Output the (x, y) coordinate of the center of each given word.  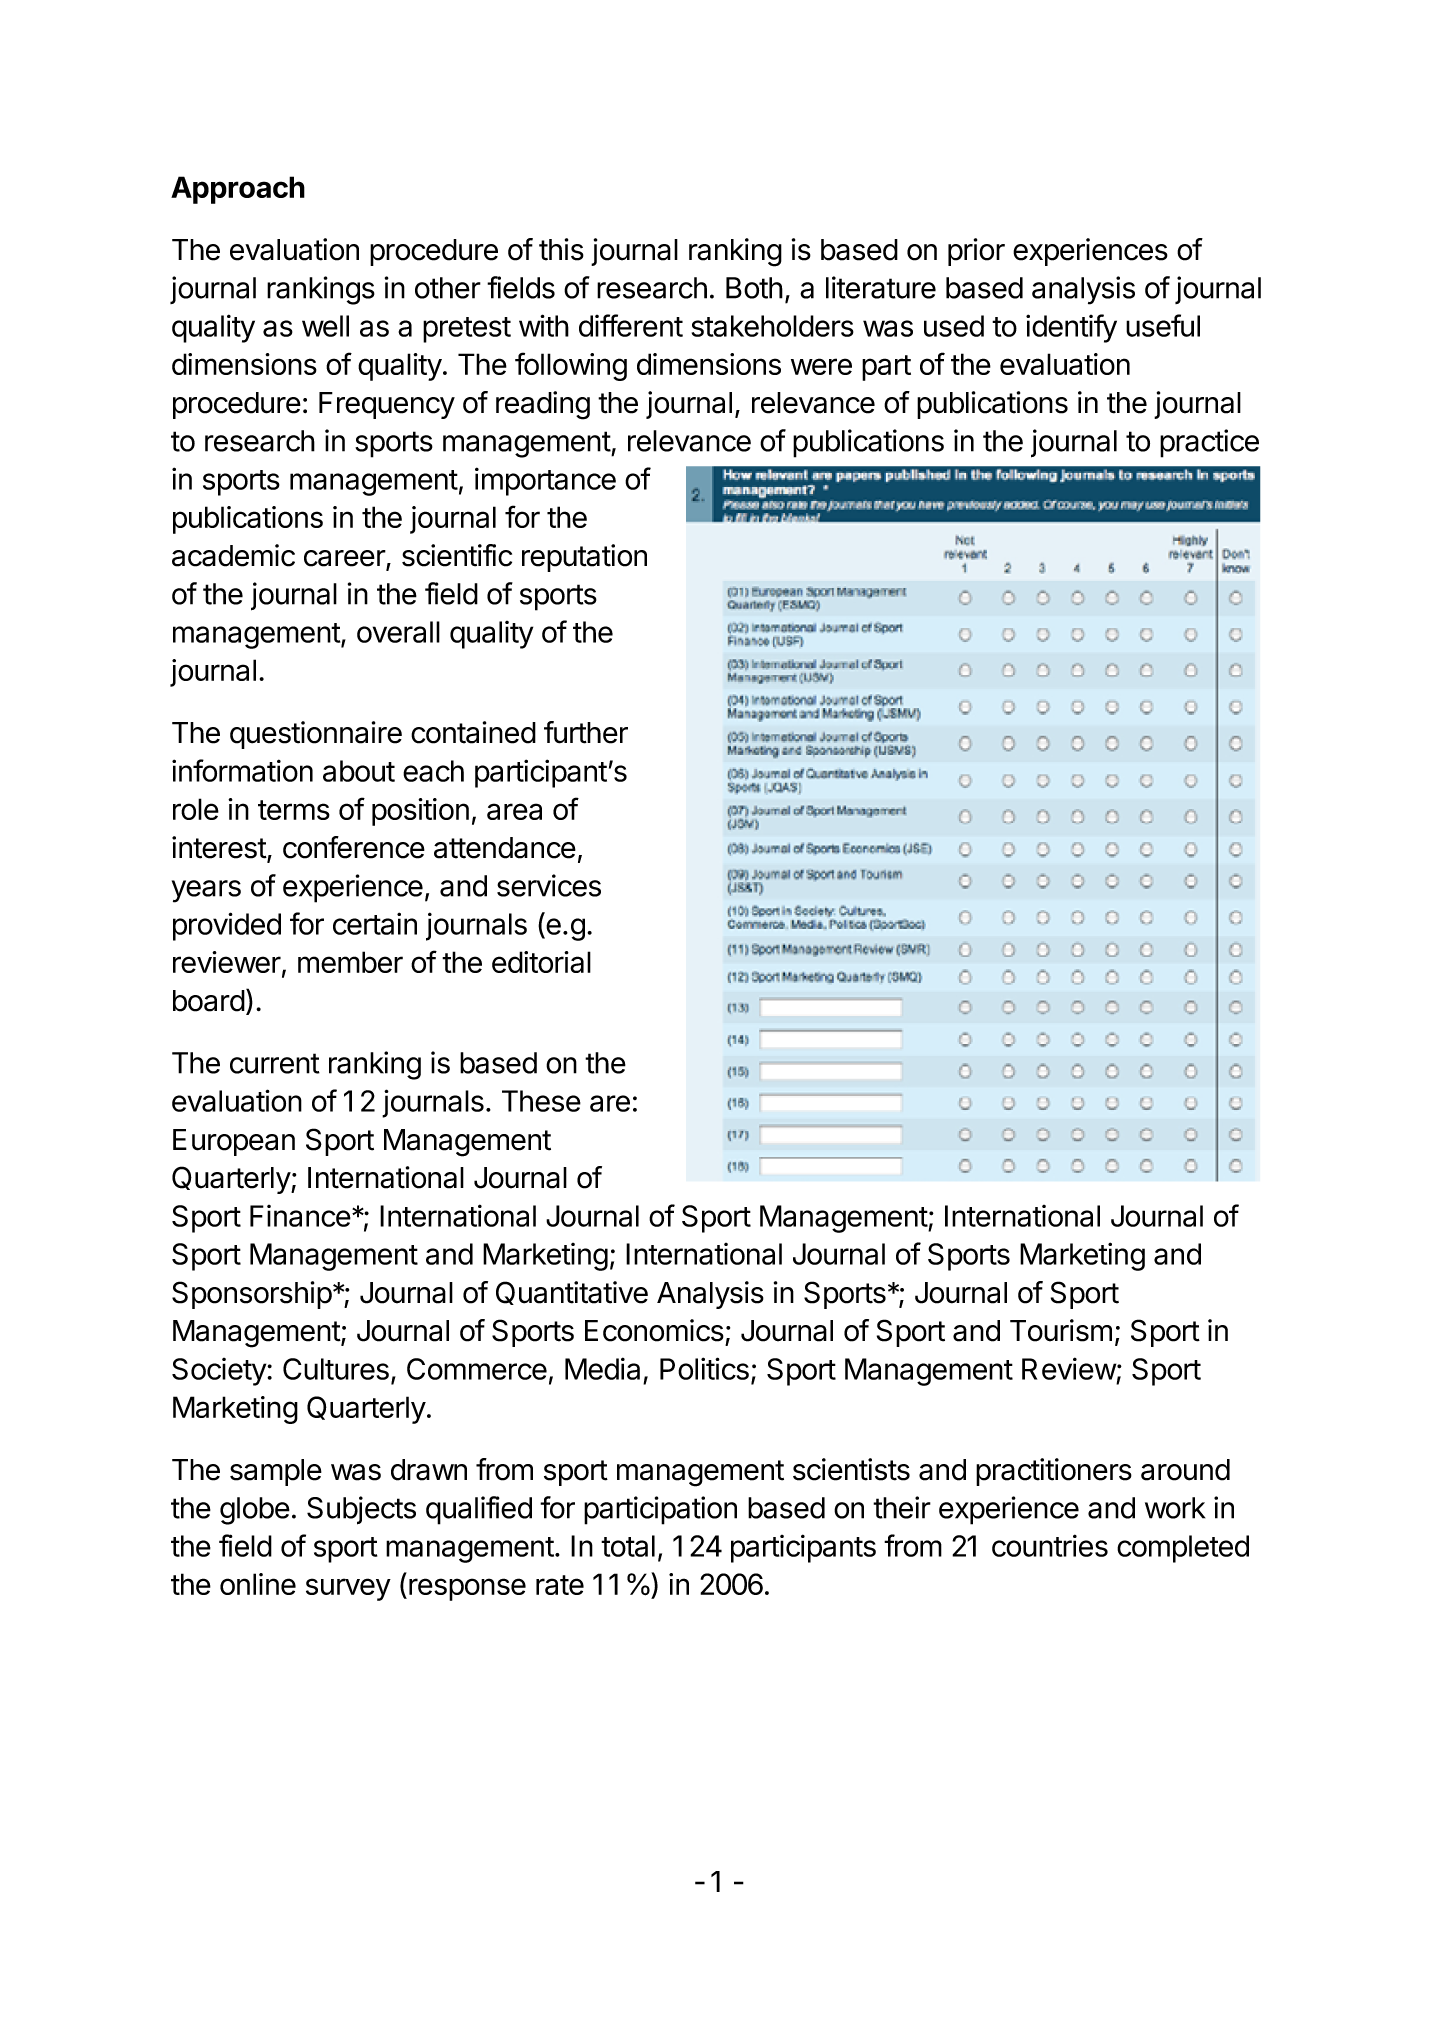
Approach (238, 190)
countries (1050, 1545)
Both (754, 288)
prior (976, 252)
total (628, 1546)
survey (348, 1589)
